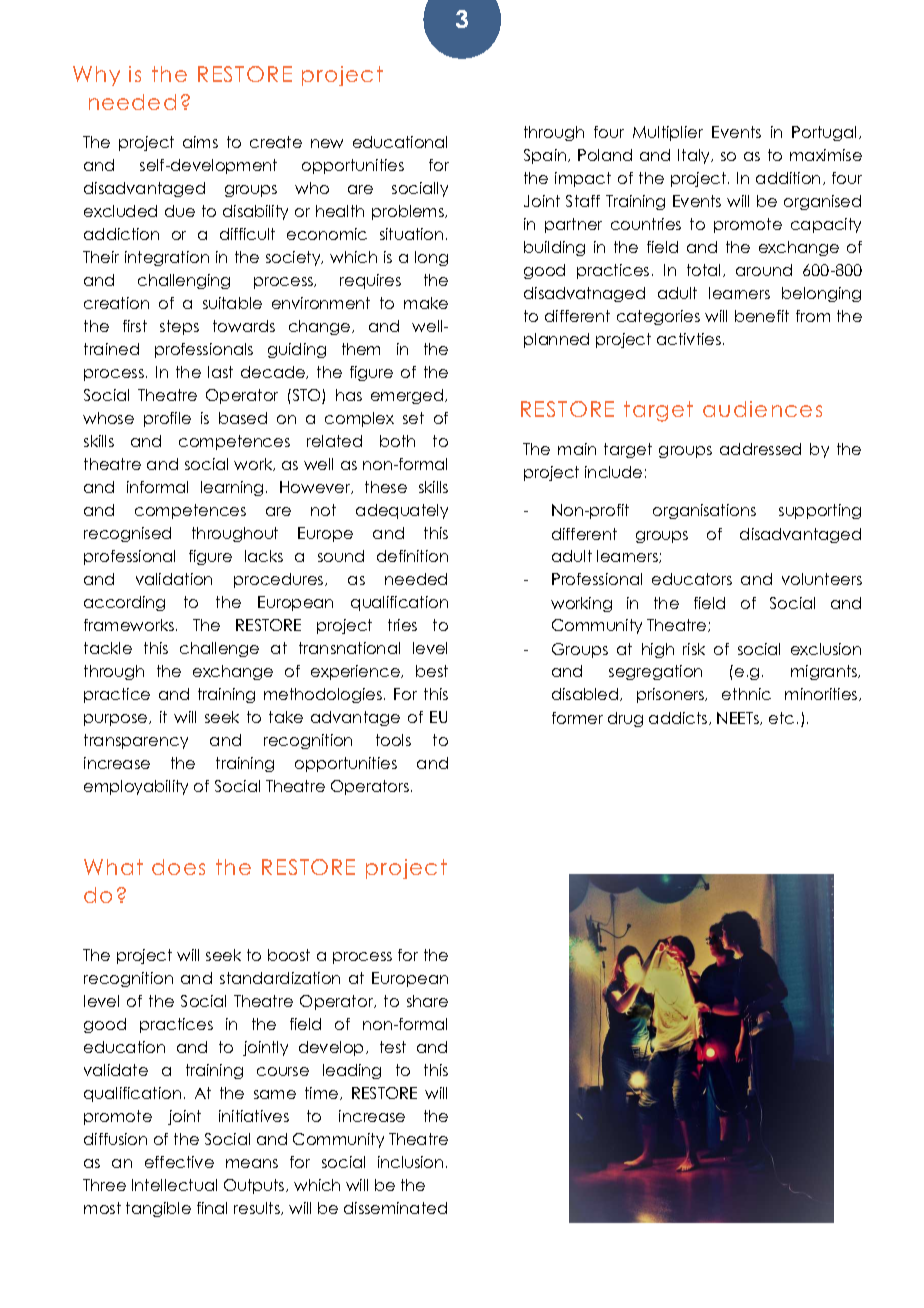  I want to click on inclusion, so click(410, 1162).
